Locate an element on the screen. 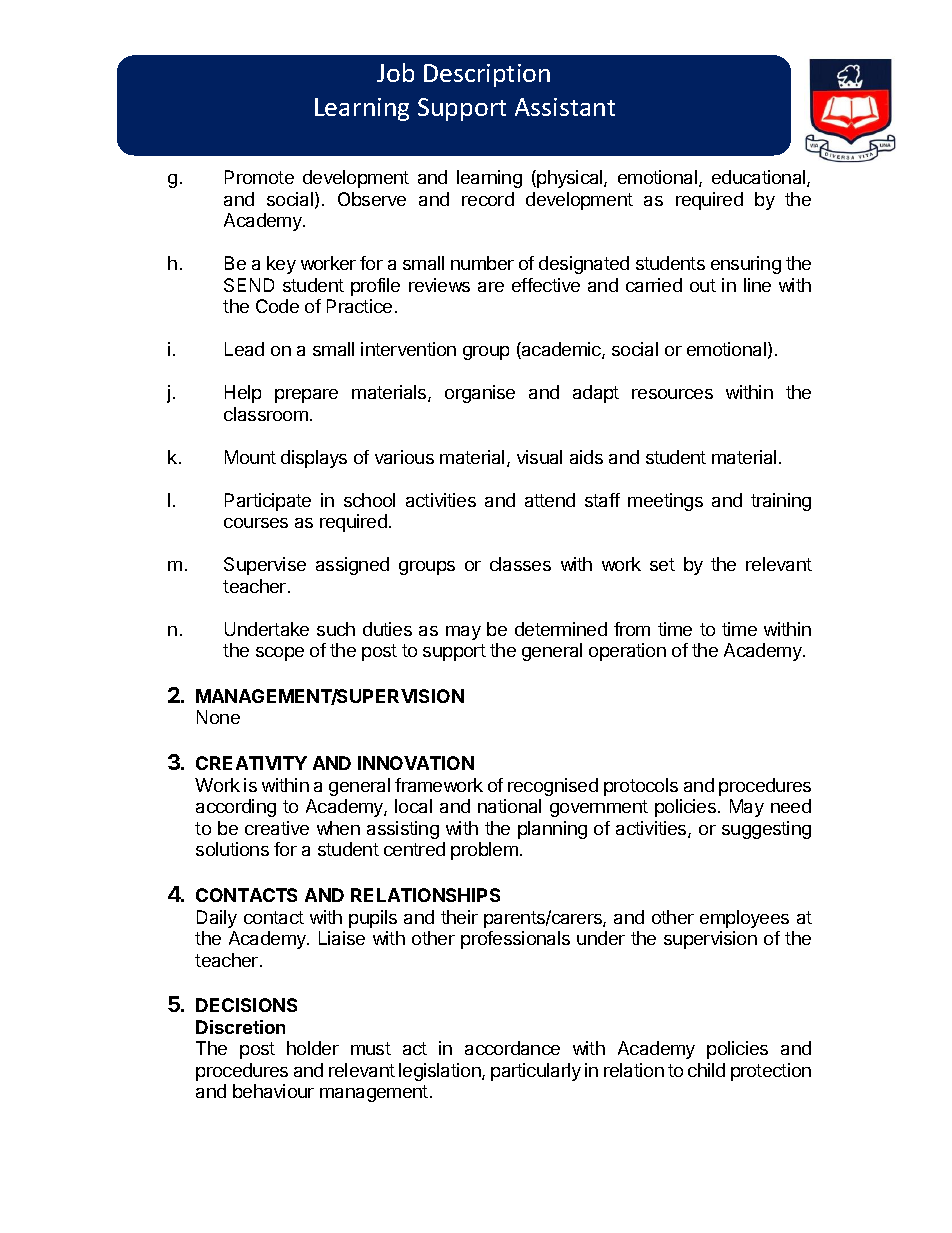 The height and width of the screenshot is (1233, 952). recognised is located at coordinates (553, 787).
